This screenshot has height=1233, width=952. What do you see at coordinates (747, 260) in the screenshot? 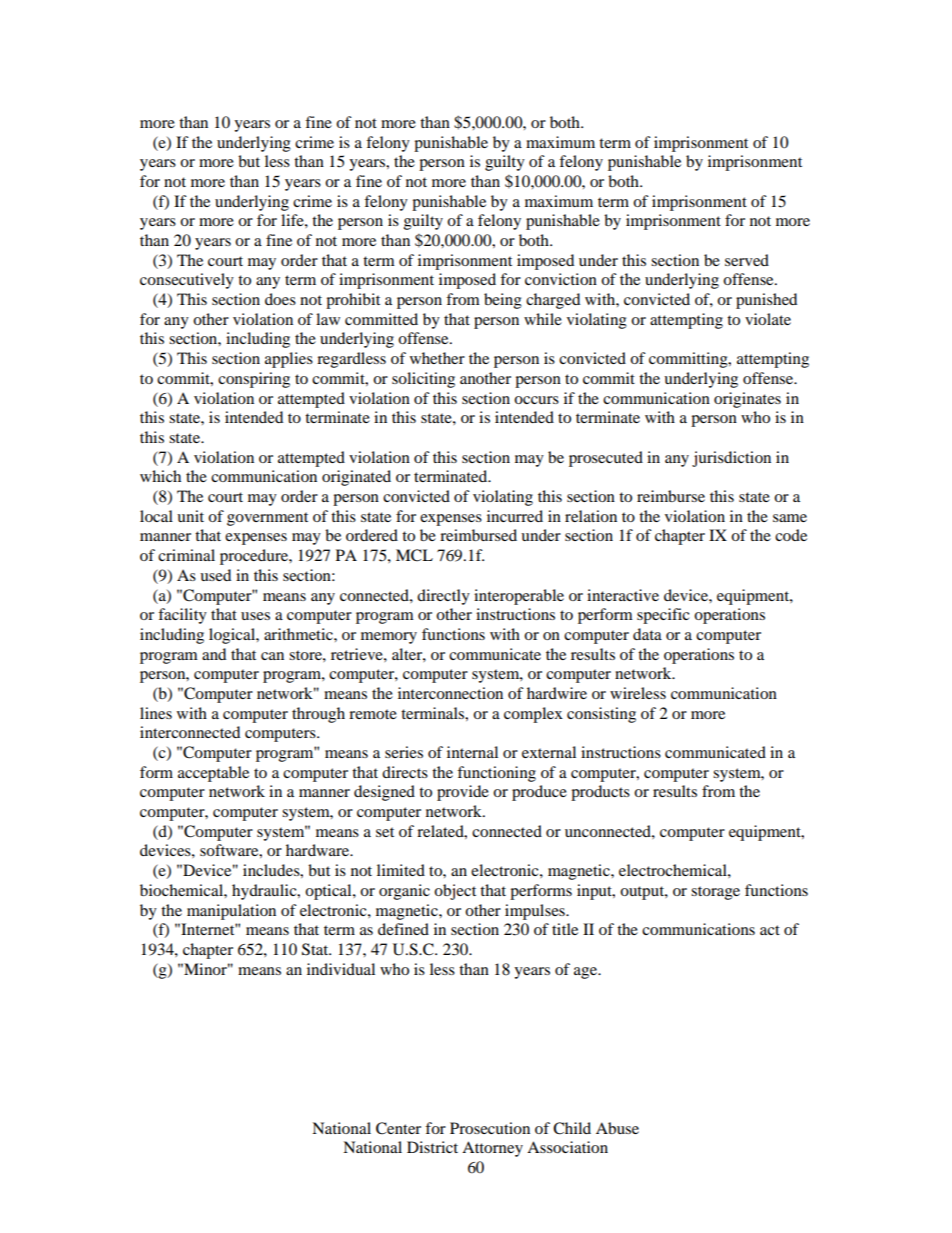
I see `served` at bounding box center [747, 260].
